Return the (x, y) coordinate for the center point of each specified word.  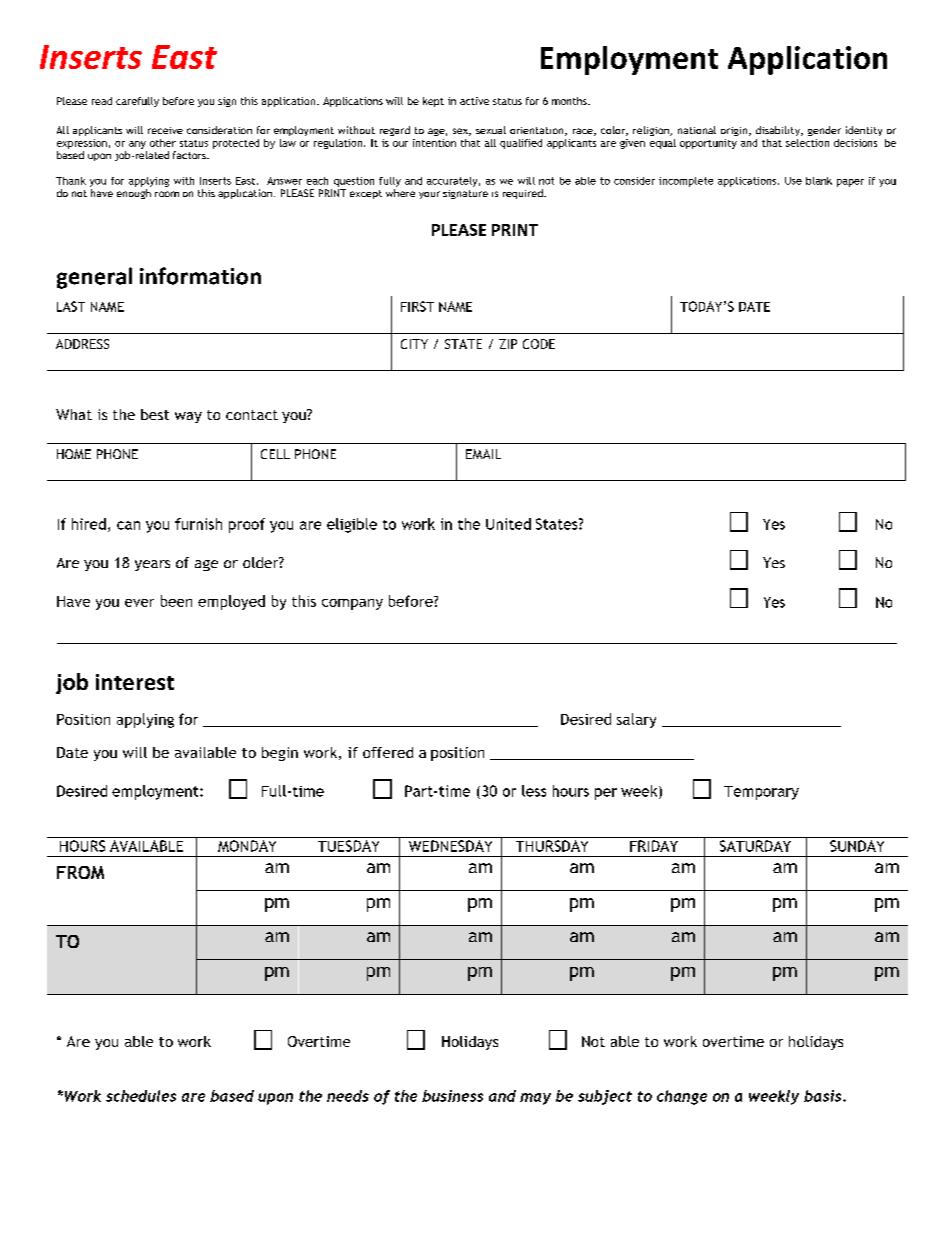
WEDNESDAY (450, 846)
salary (636, 720)
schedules (141, 1096)
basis (824, 1096)
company (352, 604)
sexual (491, 130)
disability (779, 131)
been (176, 601)
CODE (539, 344)
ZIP (508, 344)
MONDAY (247, 846)
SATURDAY (755, 846)
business (452, 1096)
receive (165, 130)
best (155, 414)
